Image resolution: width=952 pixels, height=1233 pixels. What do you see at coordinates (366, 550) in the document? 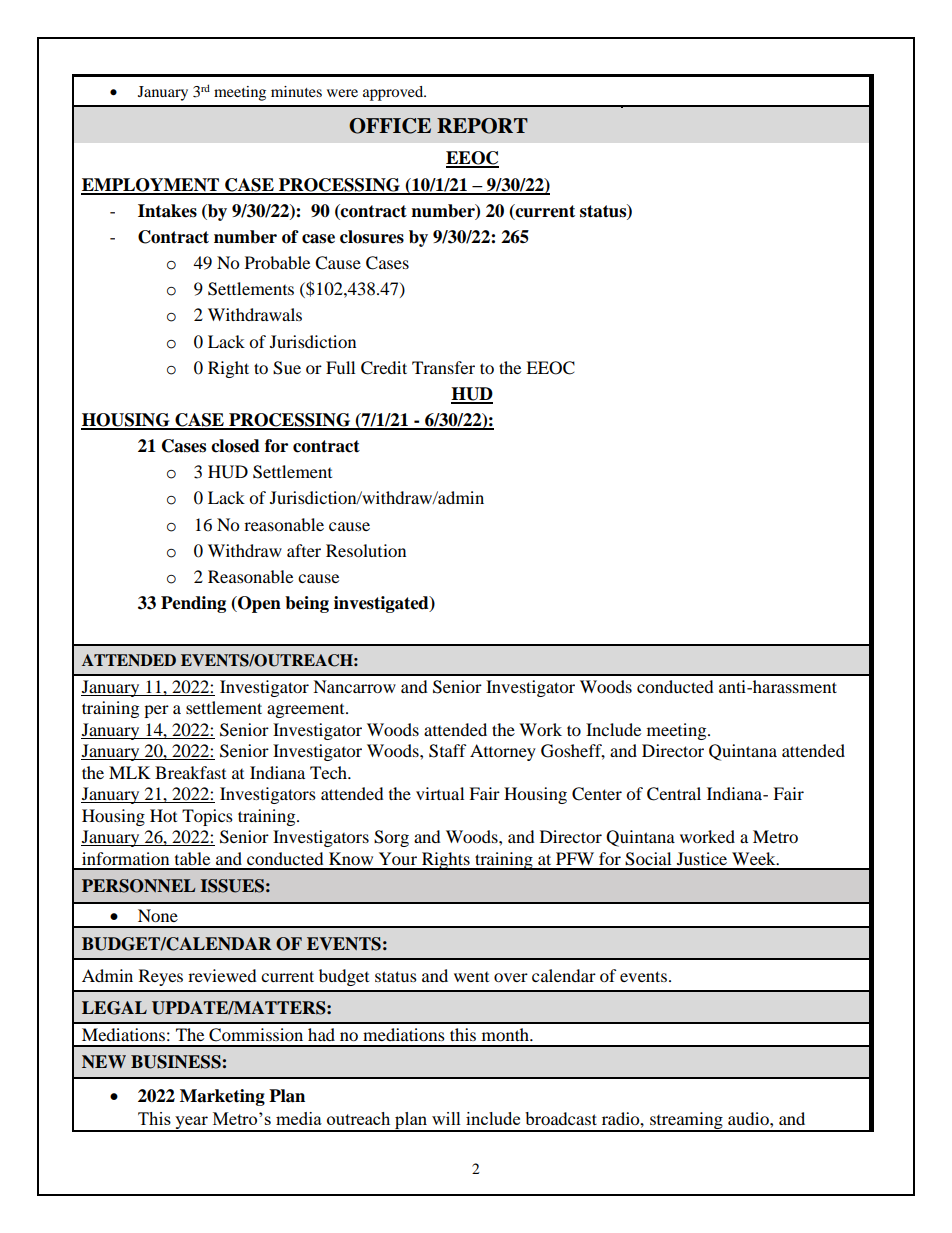
I see `Resolution` at bounding box center [366, 550].
